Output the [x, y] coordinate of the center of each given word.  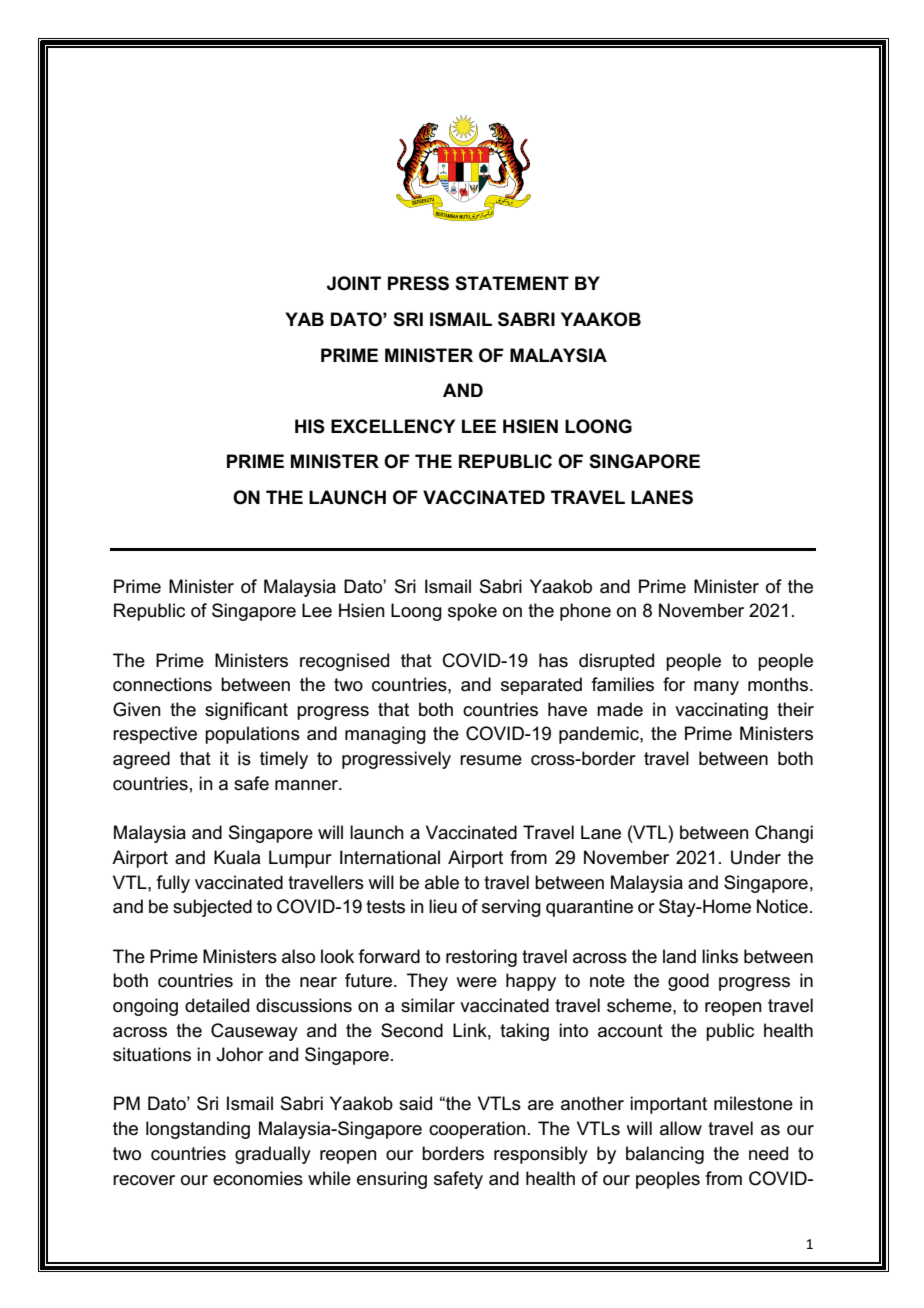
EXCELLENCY [393, 426]
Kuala [237, 857]
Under [756, 857]
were [477, 982]
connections [162, 684]
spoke [472, 612]
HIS [310, 426]
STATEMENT [512, 283]
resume [491, 760]
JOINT [354, 283]
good [688, 982]
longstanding [198, 1130]
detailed [217, 1005]
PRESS [418, 283]
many [716, 688]
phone [585, 612]
